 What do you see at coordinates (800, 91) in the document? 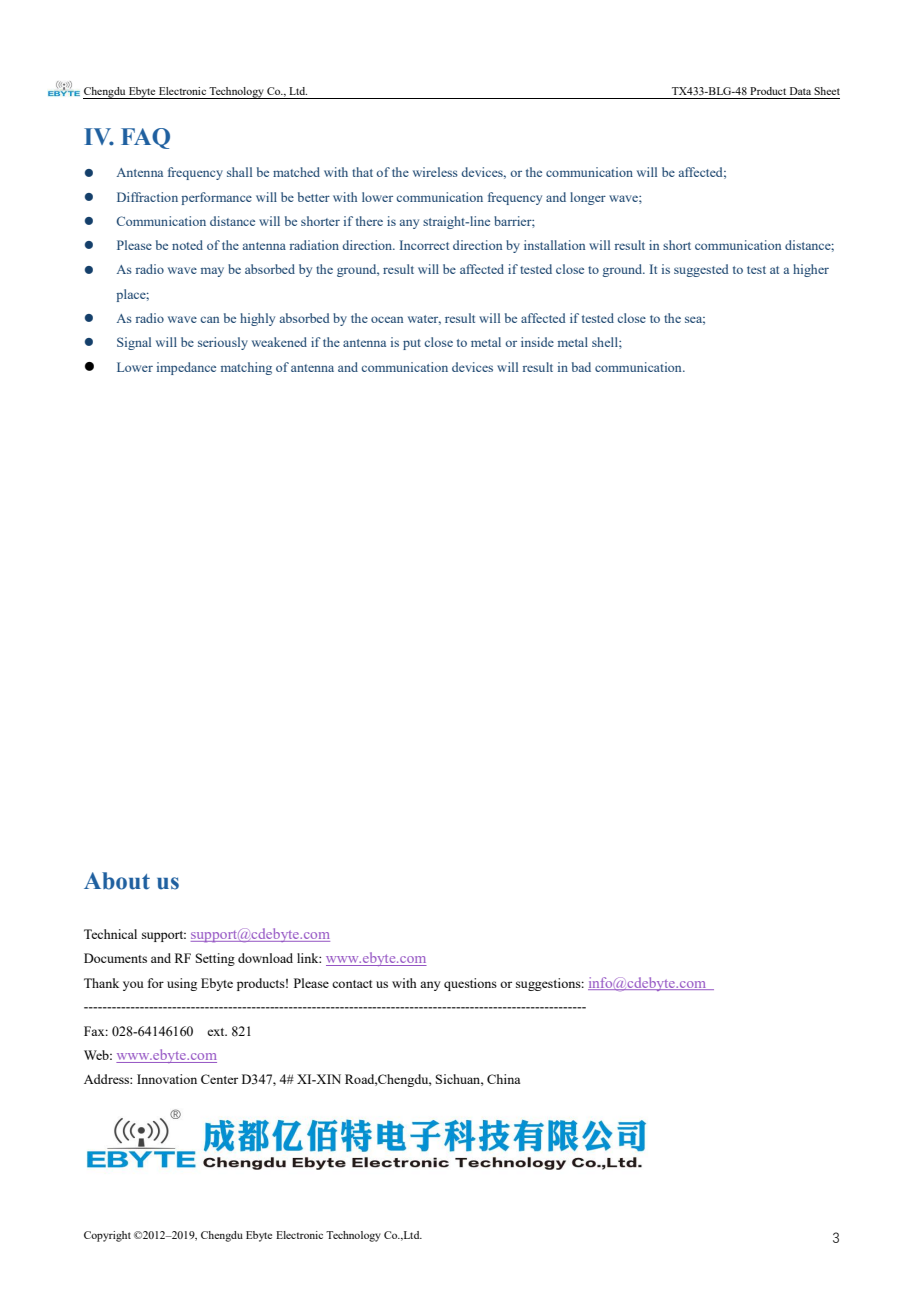
I see `Data` at bounding box center [800, 91].
